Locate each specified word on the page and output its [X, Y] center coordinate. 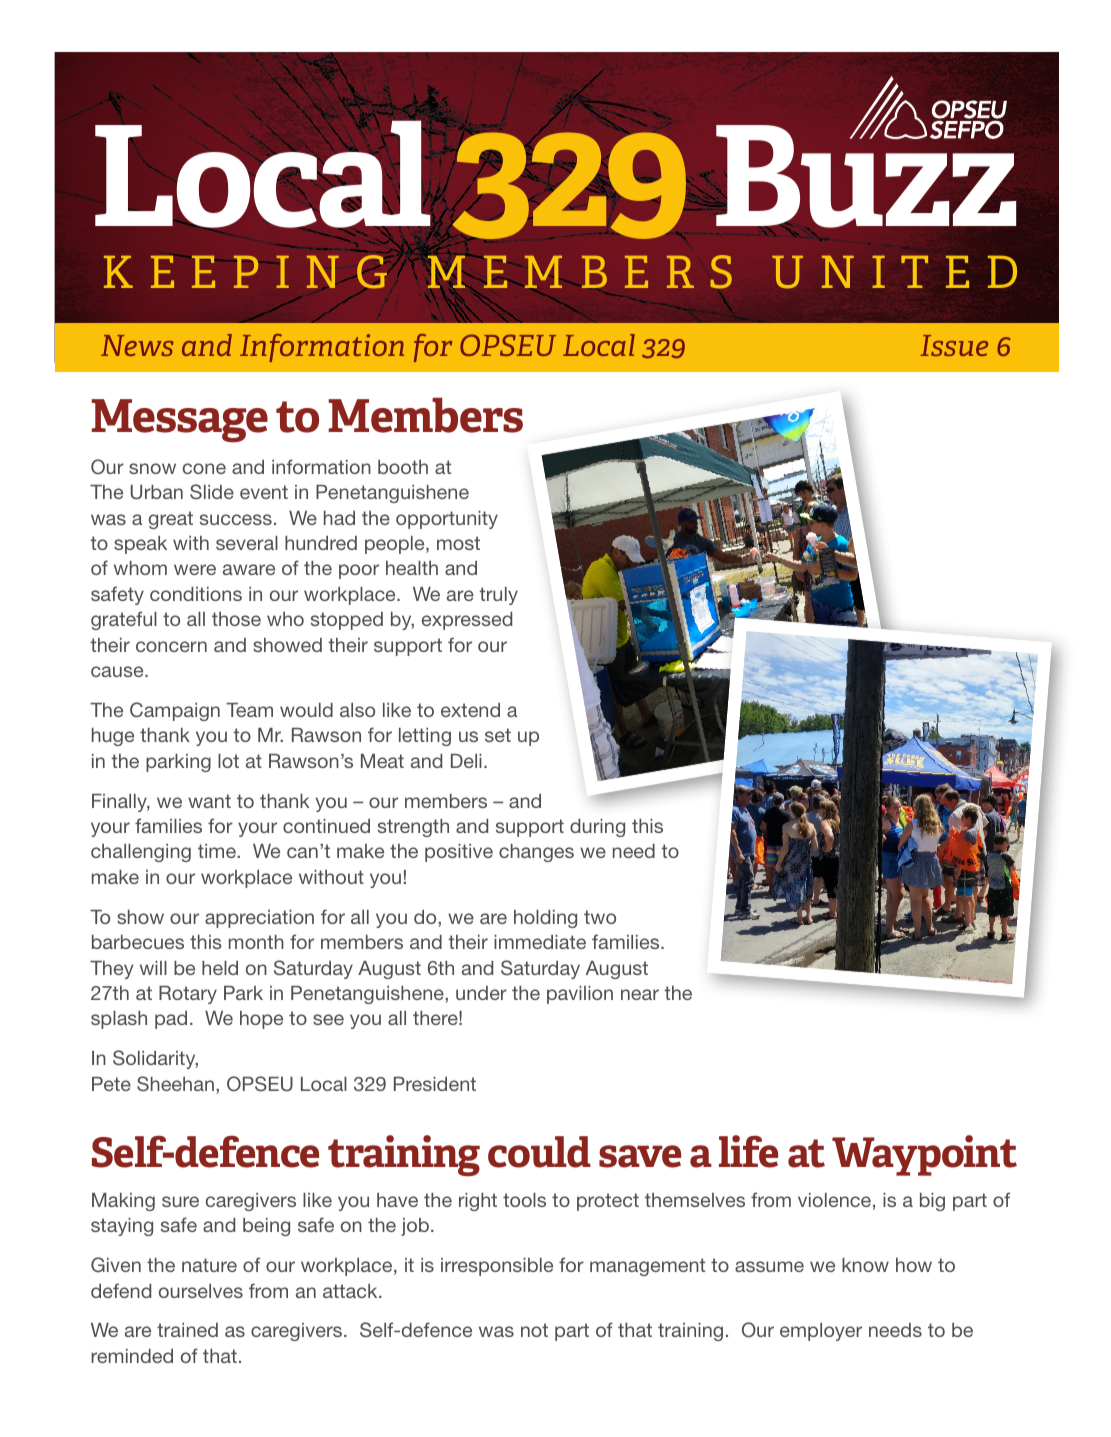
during [597, 828]
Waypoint [924, 1155]
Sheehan [175, 1084]
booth [403, 467]
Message [179, 421]
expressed [467, 621]
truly [498, 596]
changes [536, 853]
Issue [954, 345]
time [218, 851]
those [236, 619]
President [435, 1084]
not [534, 1330]
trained [187, 1330]
